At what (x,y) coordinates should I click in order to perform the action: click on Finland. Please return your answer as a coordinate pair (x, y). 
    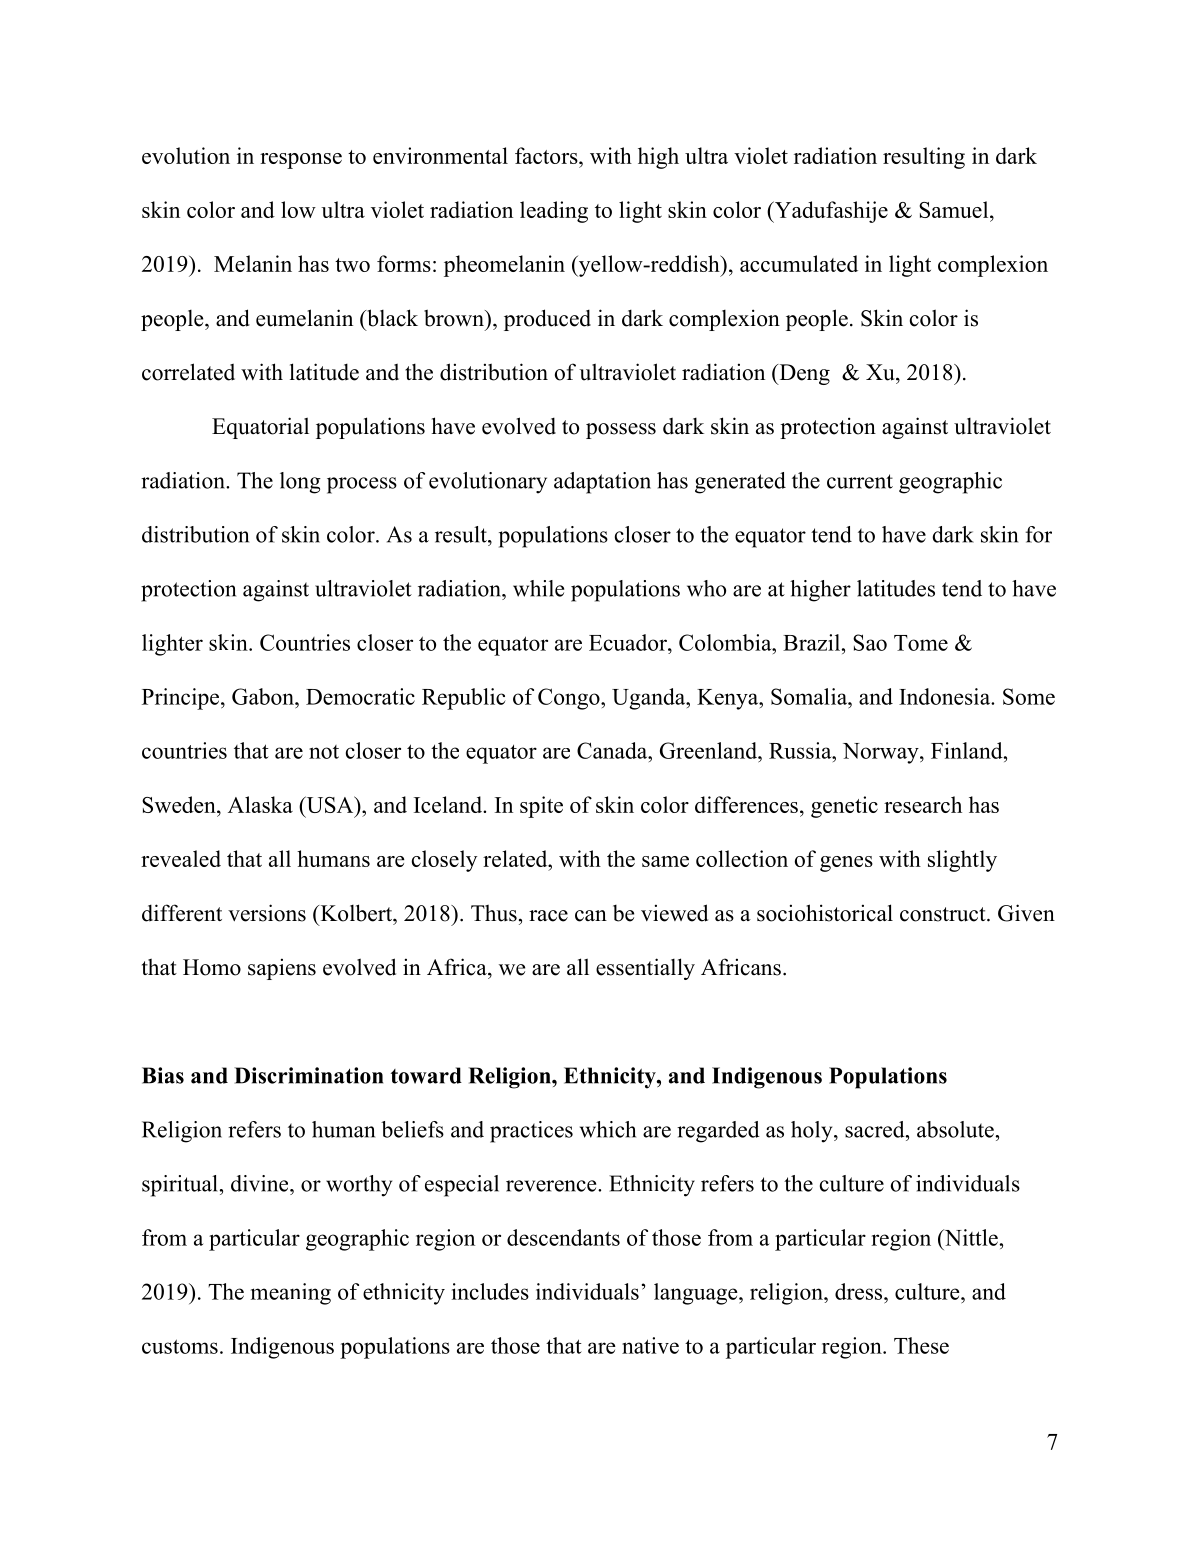
    Looking at the image, I should click on (968, 750).
